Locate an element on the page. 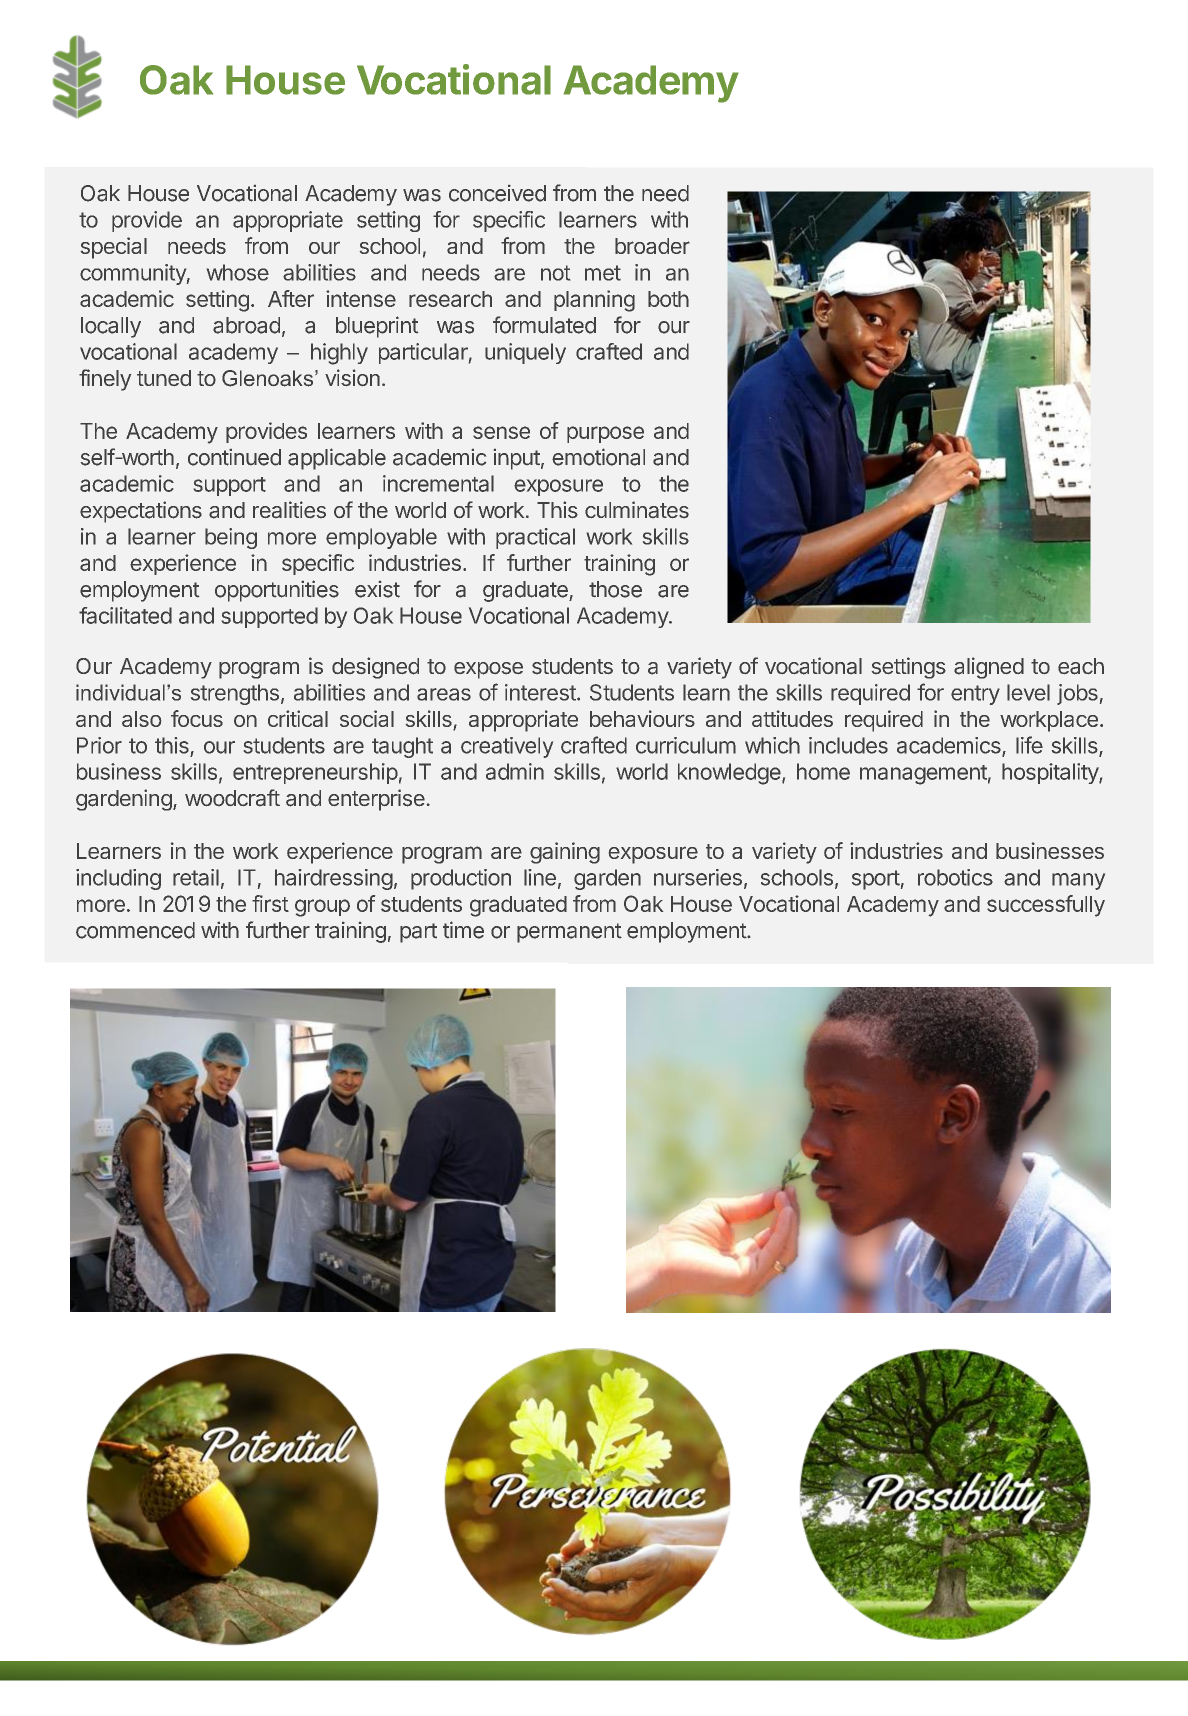 This document has height=1716, width=1188. successfully is located at coordinates (1046, 906).
